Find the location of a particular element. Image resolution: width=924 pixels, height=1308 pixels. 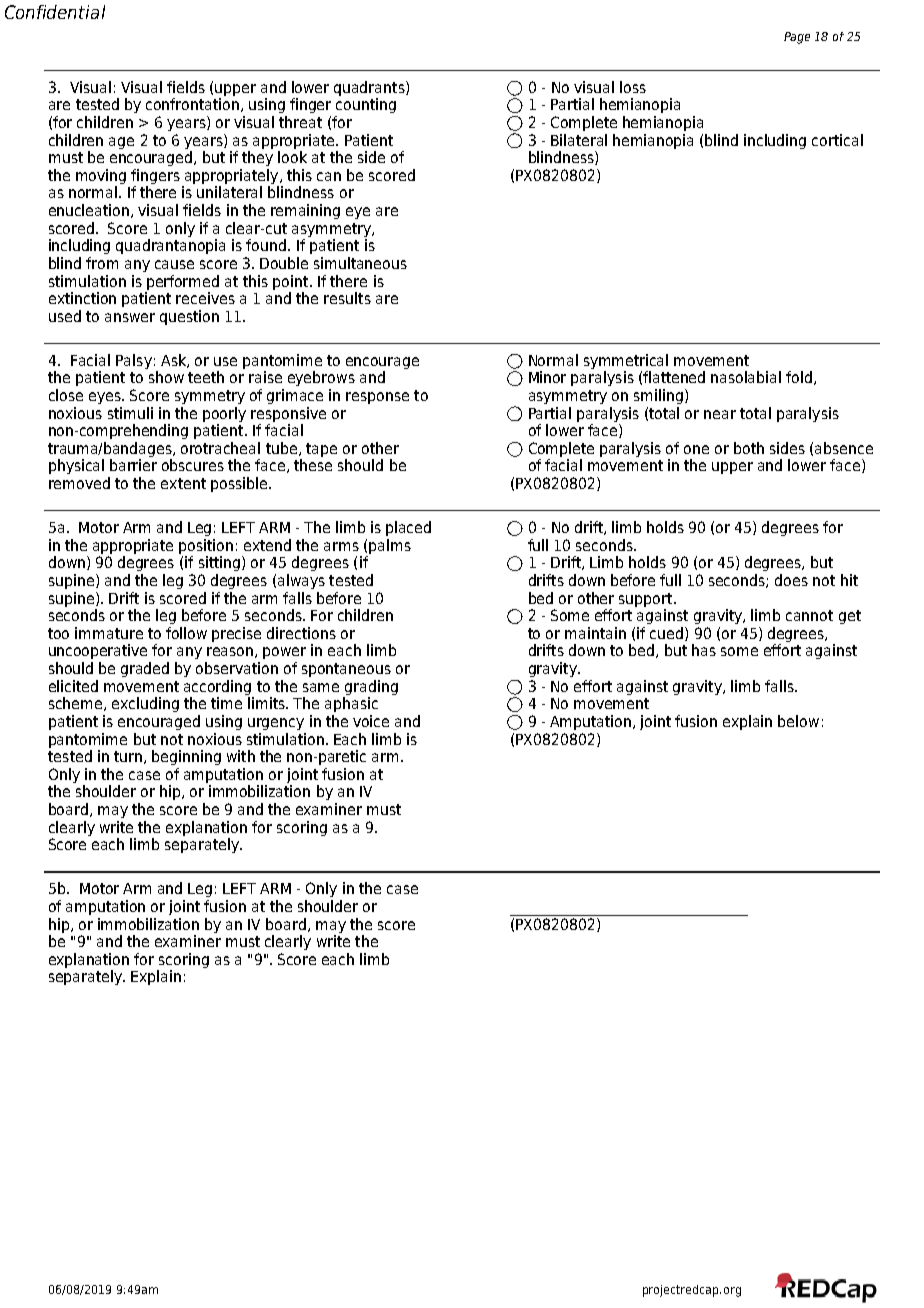

Page is located at coordinates (797, 38).
